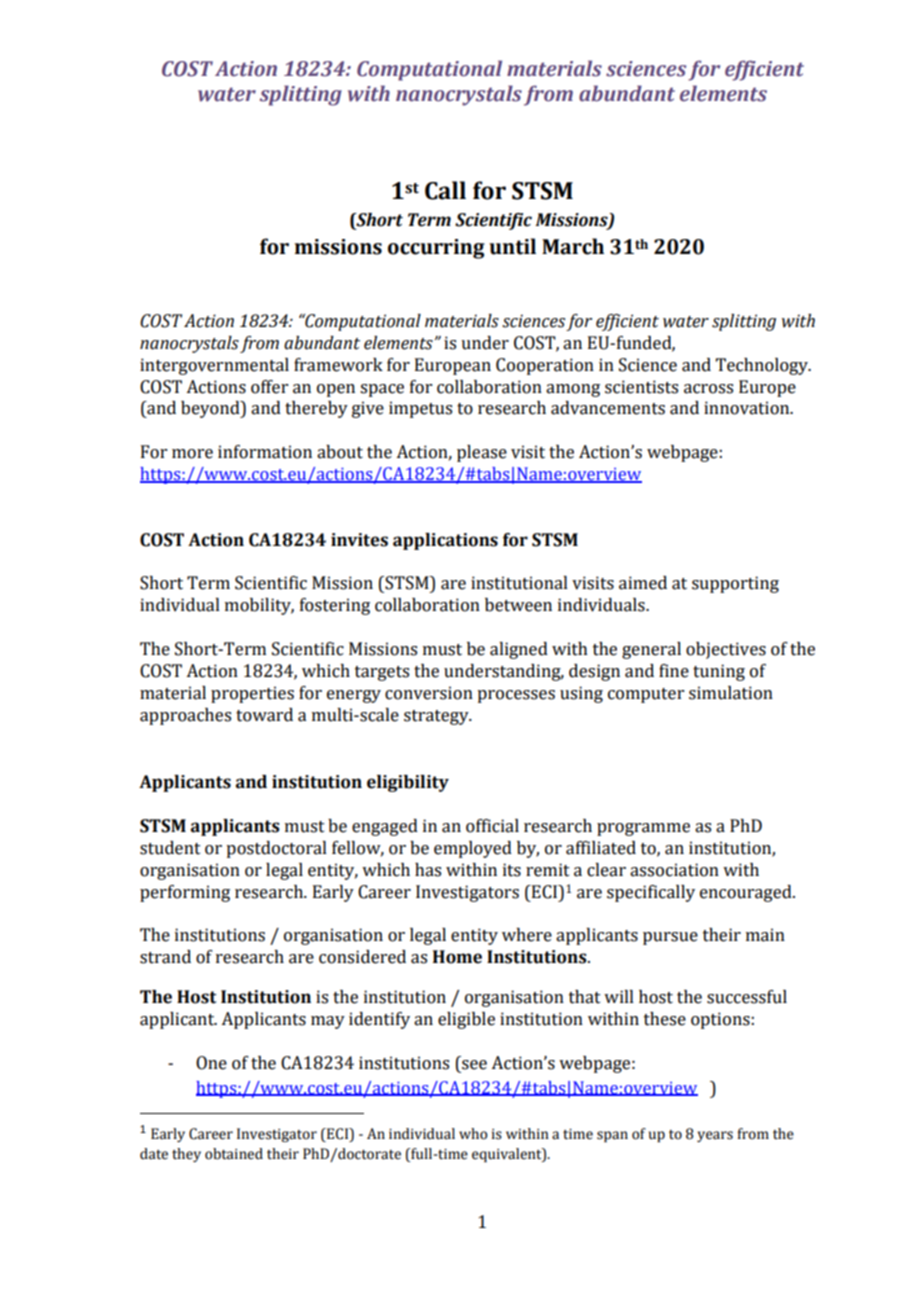  Describe the element at coordinates (252, 694) in the image. I see `properties` at that location.
